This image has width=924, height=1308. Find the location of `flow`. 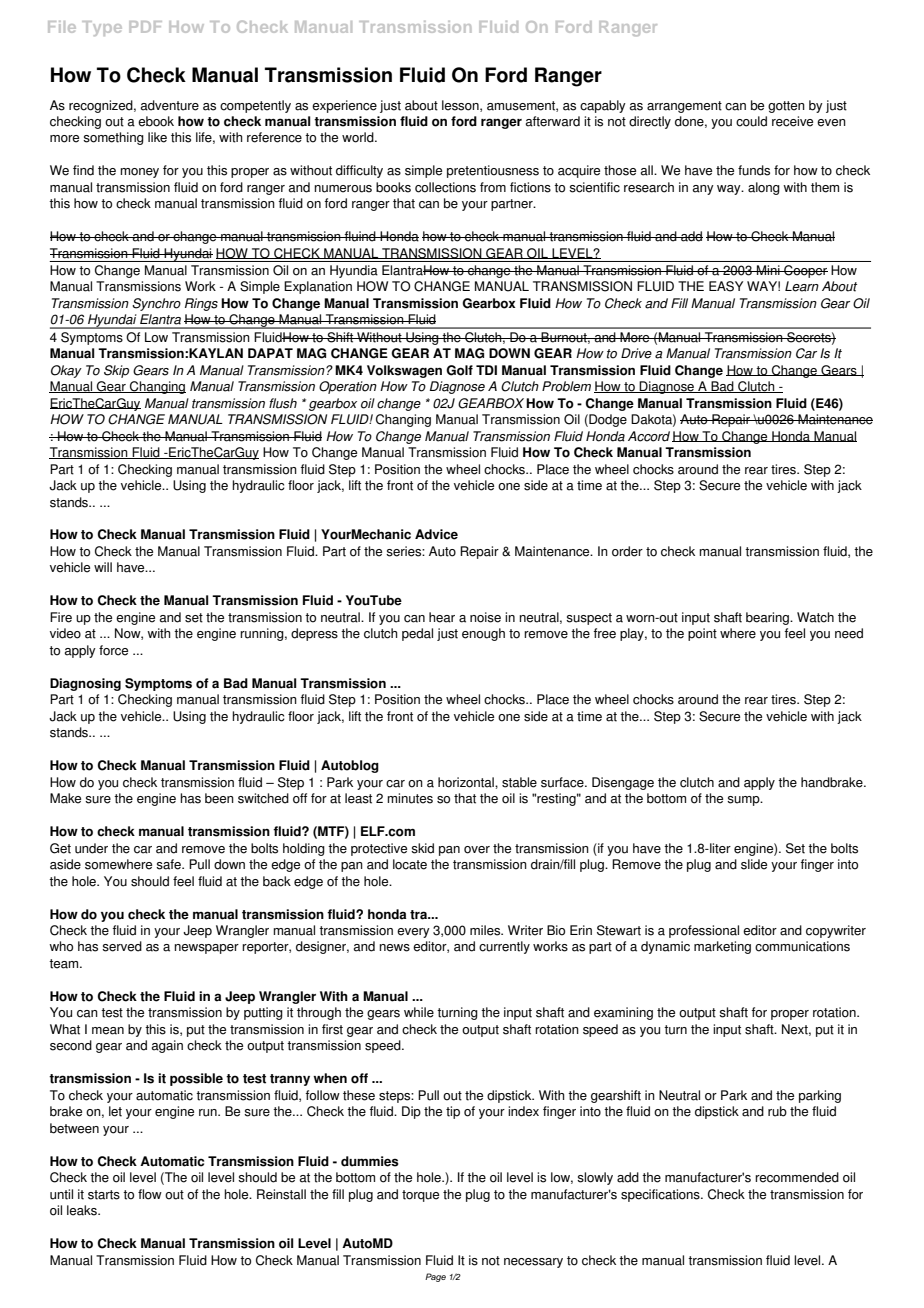

flow is located at coordinates (150, 1194).
